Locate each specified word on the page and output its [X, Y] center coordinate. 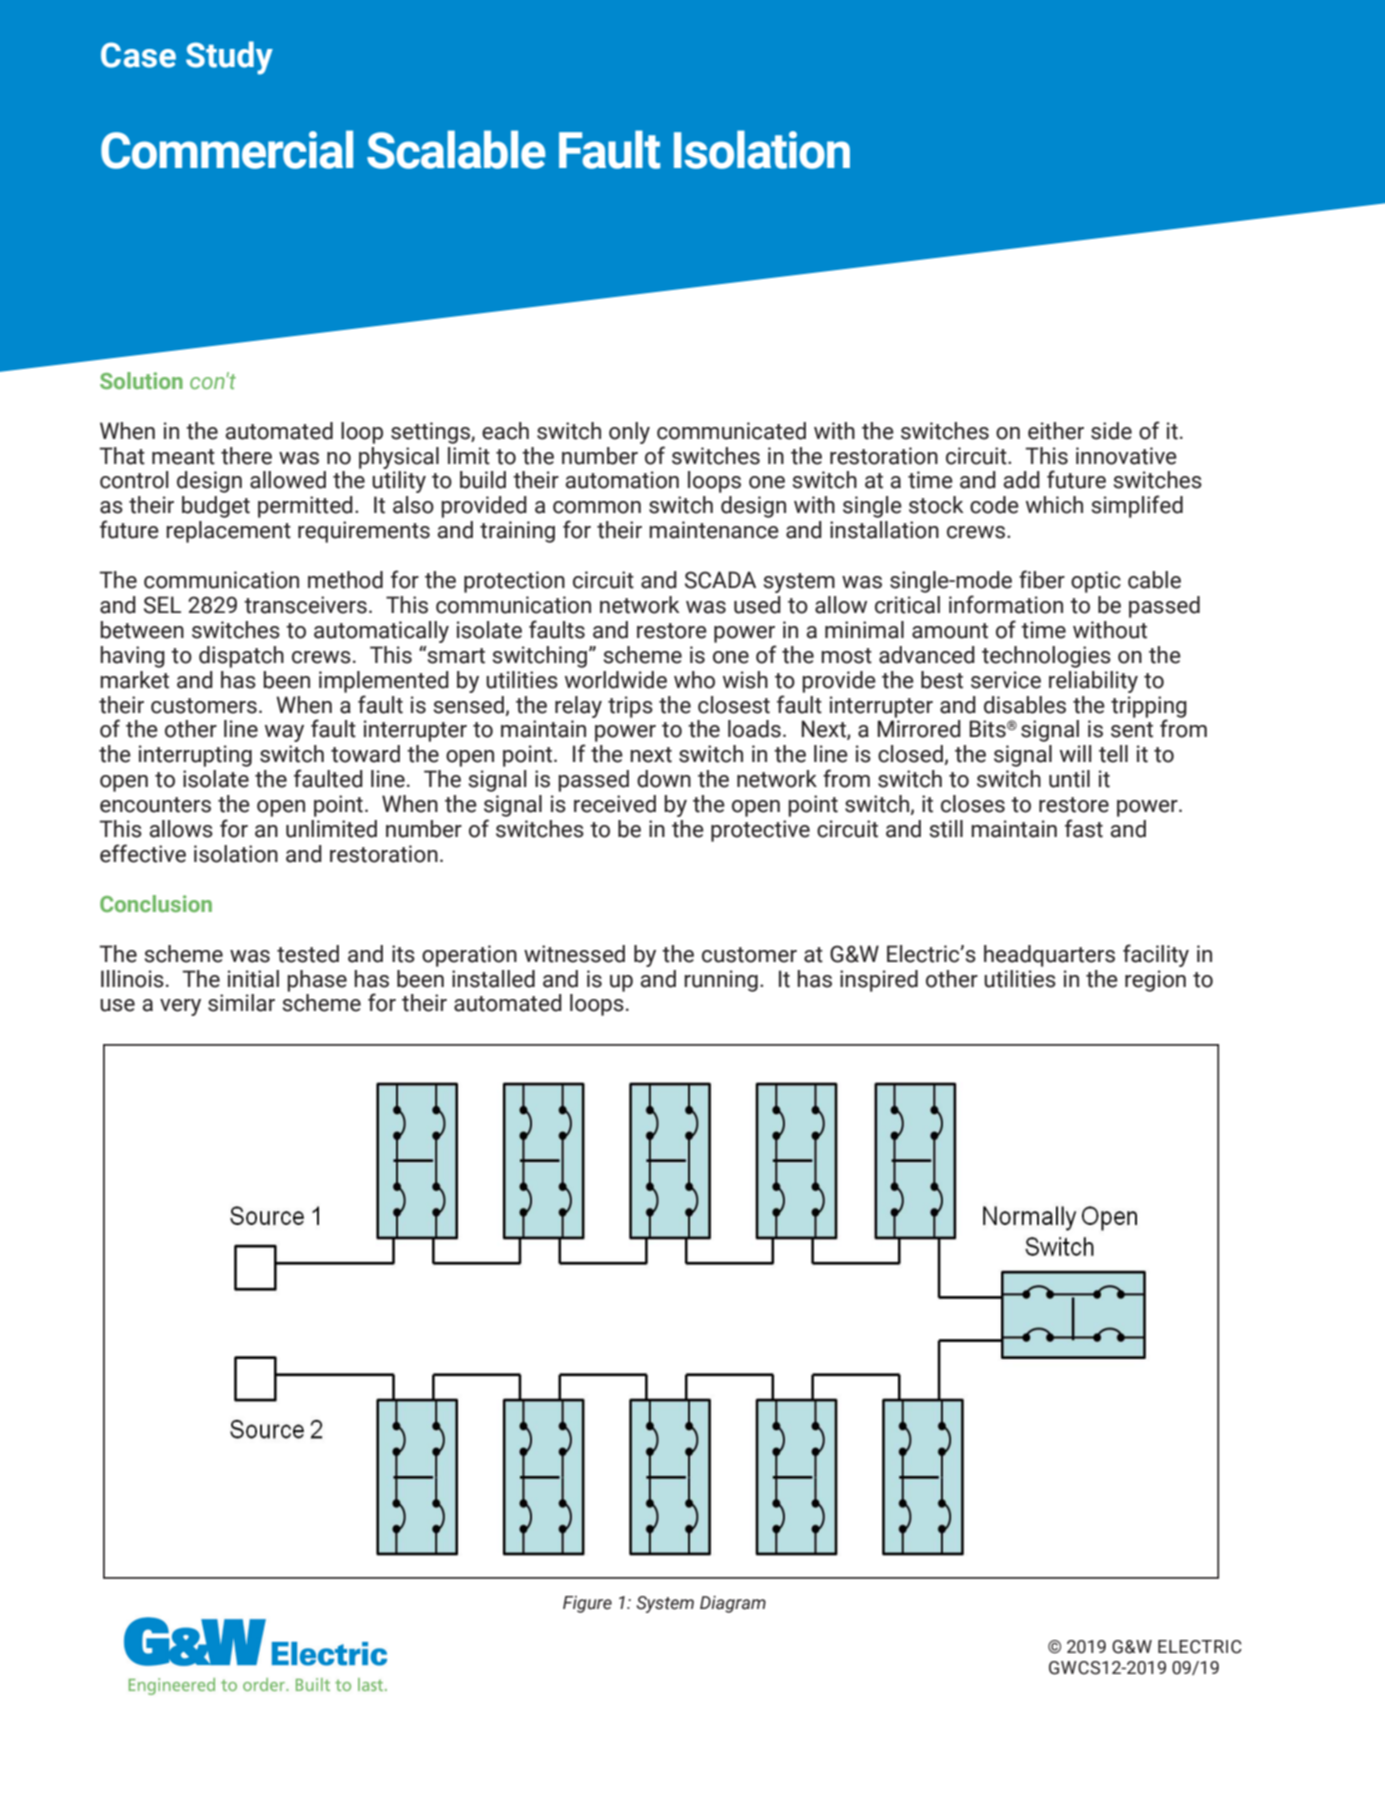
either [1056, 431]
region [1155, 981]
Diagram [733, 1604]
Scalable [456, 149]
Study [229, 58]
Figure [587, 1604]
